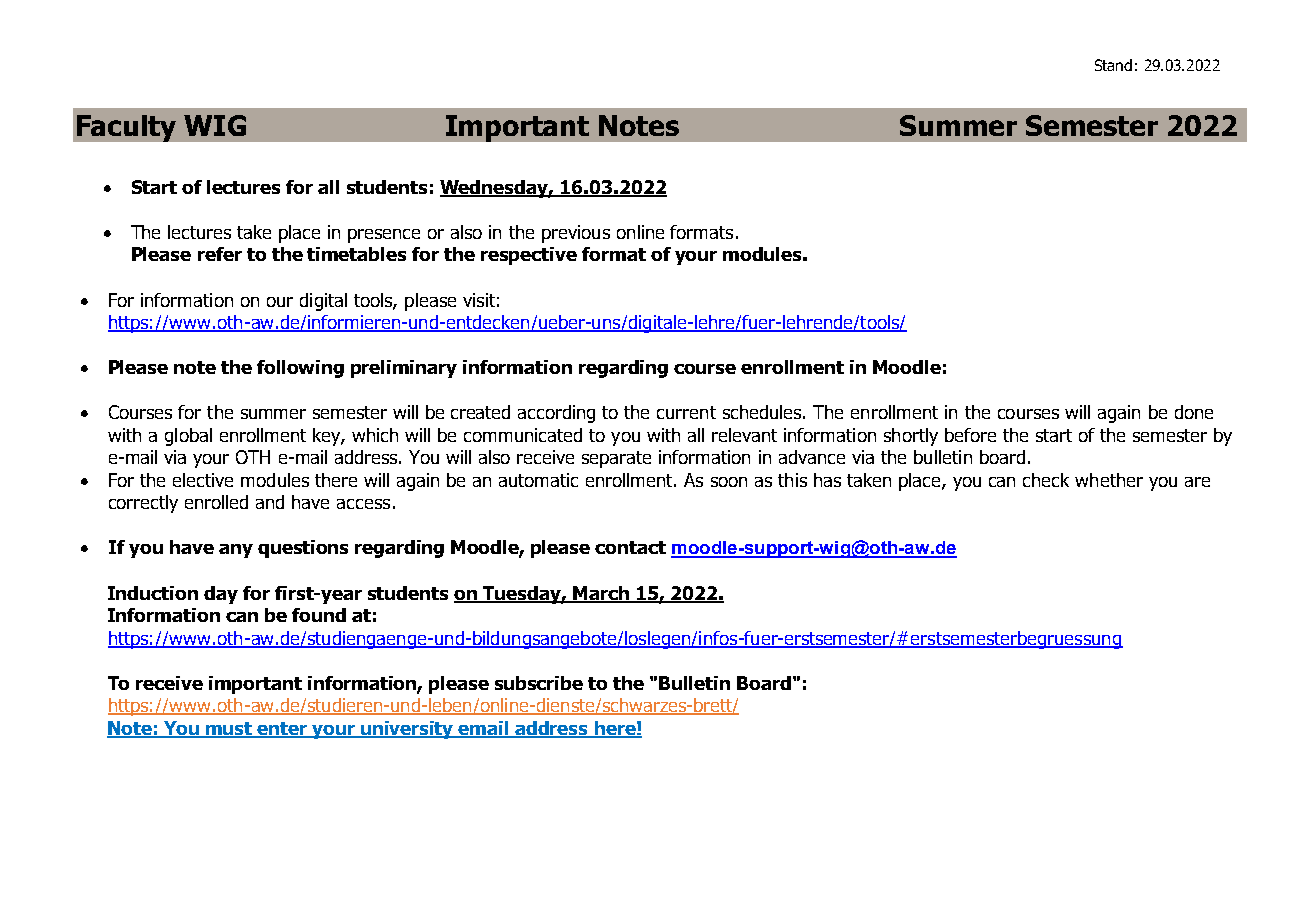 The image size is (1308, 924). What do you see at coordinates (236, 551) in the screenshot?
I see `any` at bounding box center [236, 551].
